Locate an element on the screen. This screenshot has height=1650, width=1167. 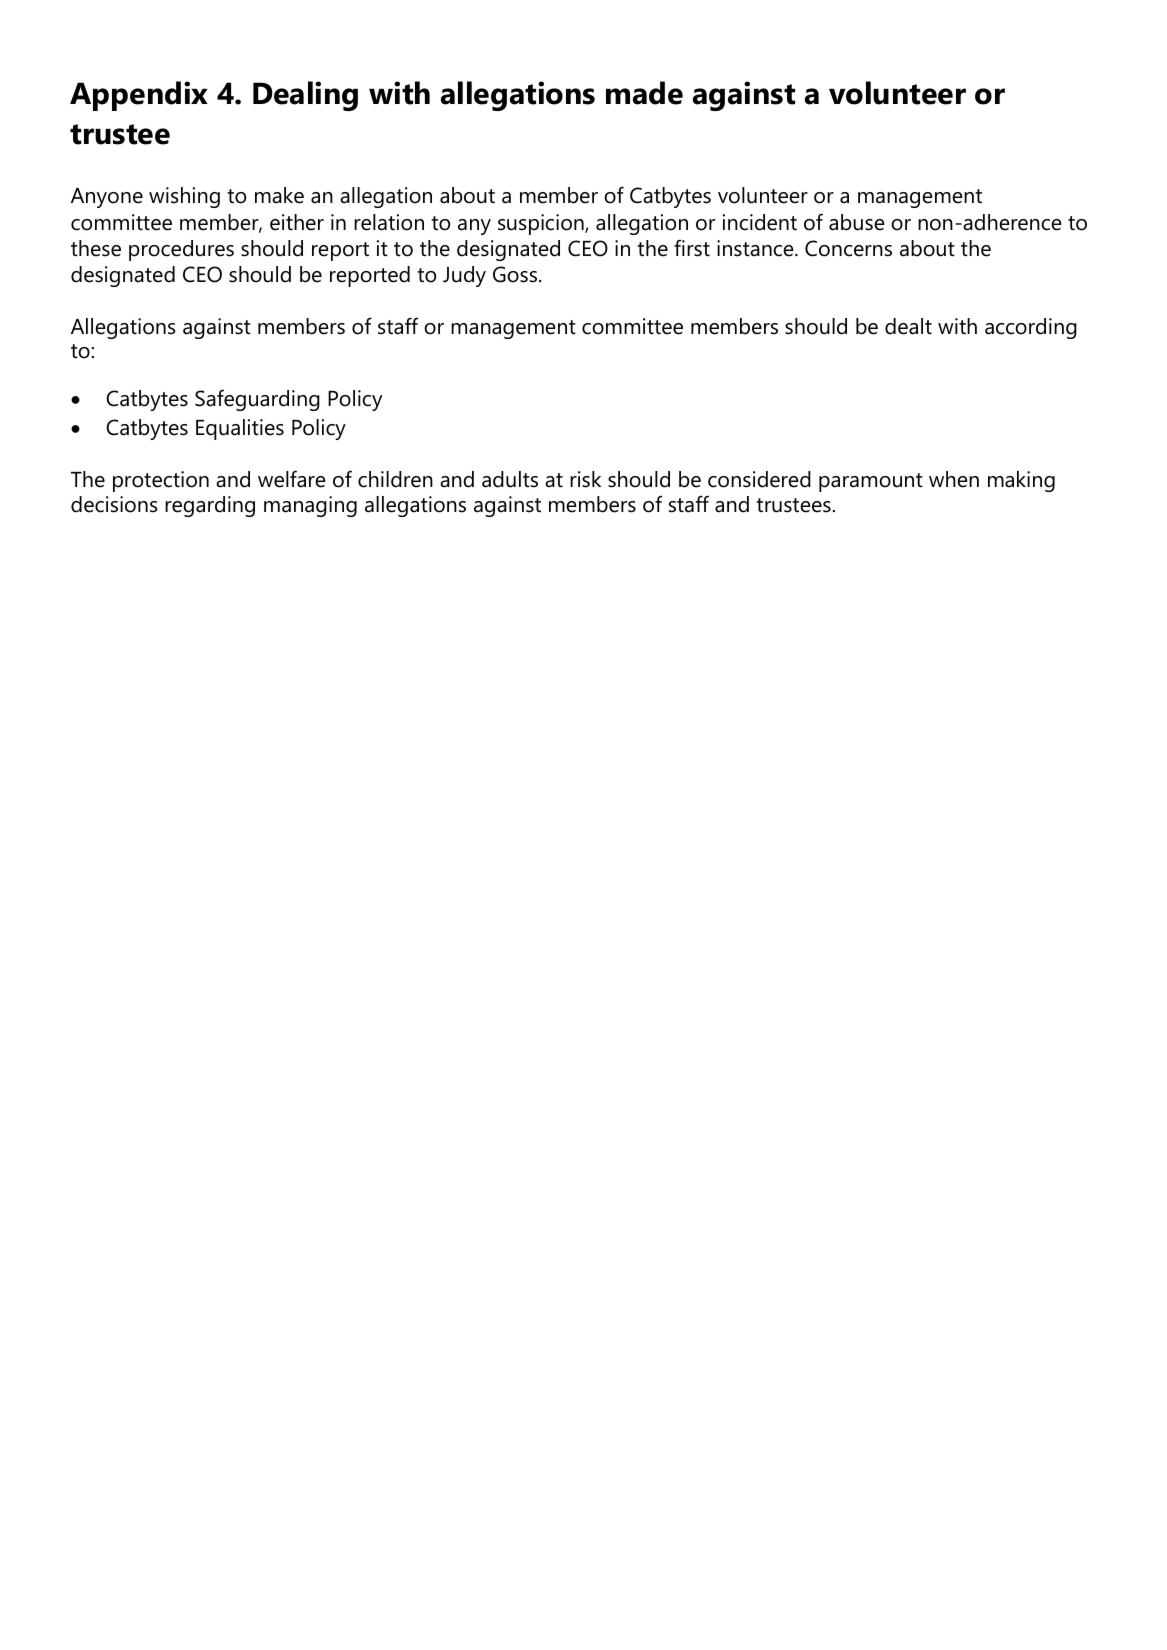
risk is located at coordinates (585, 479).
